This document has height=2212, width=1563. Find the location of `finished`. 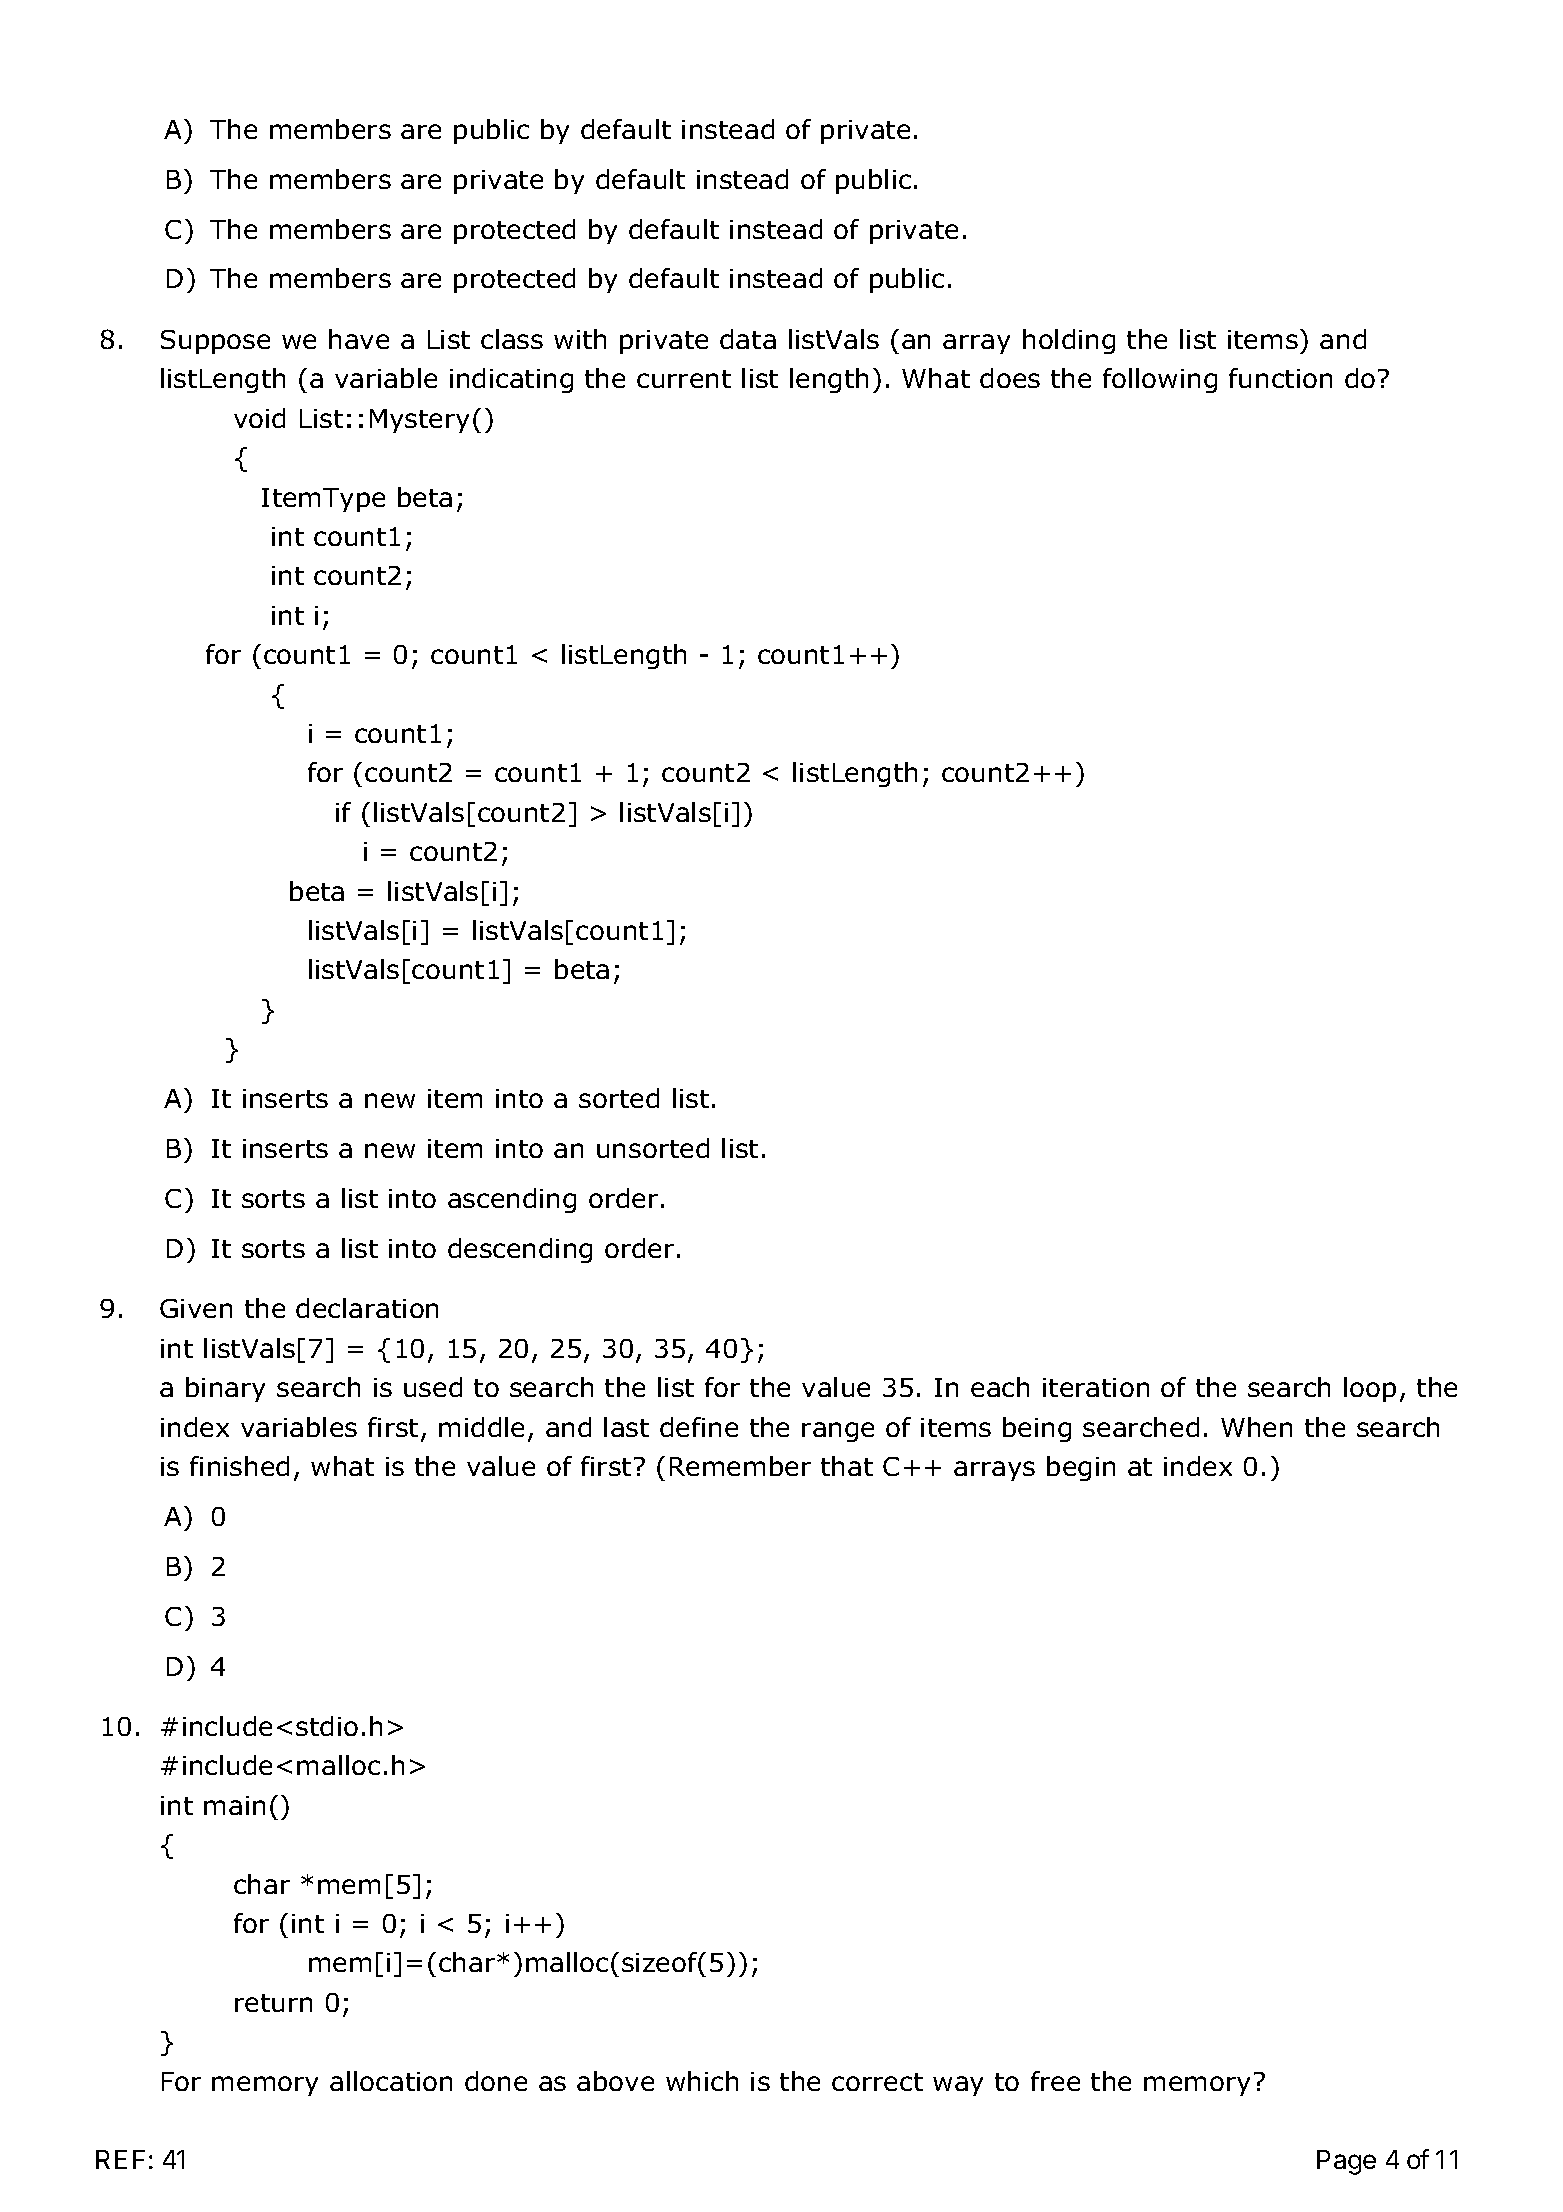

finished is located at coordinates (239, 1466).
